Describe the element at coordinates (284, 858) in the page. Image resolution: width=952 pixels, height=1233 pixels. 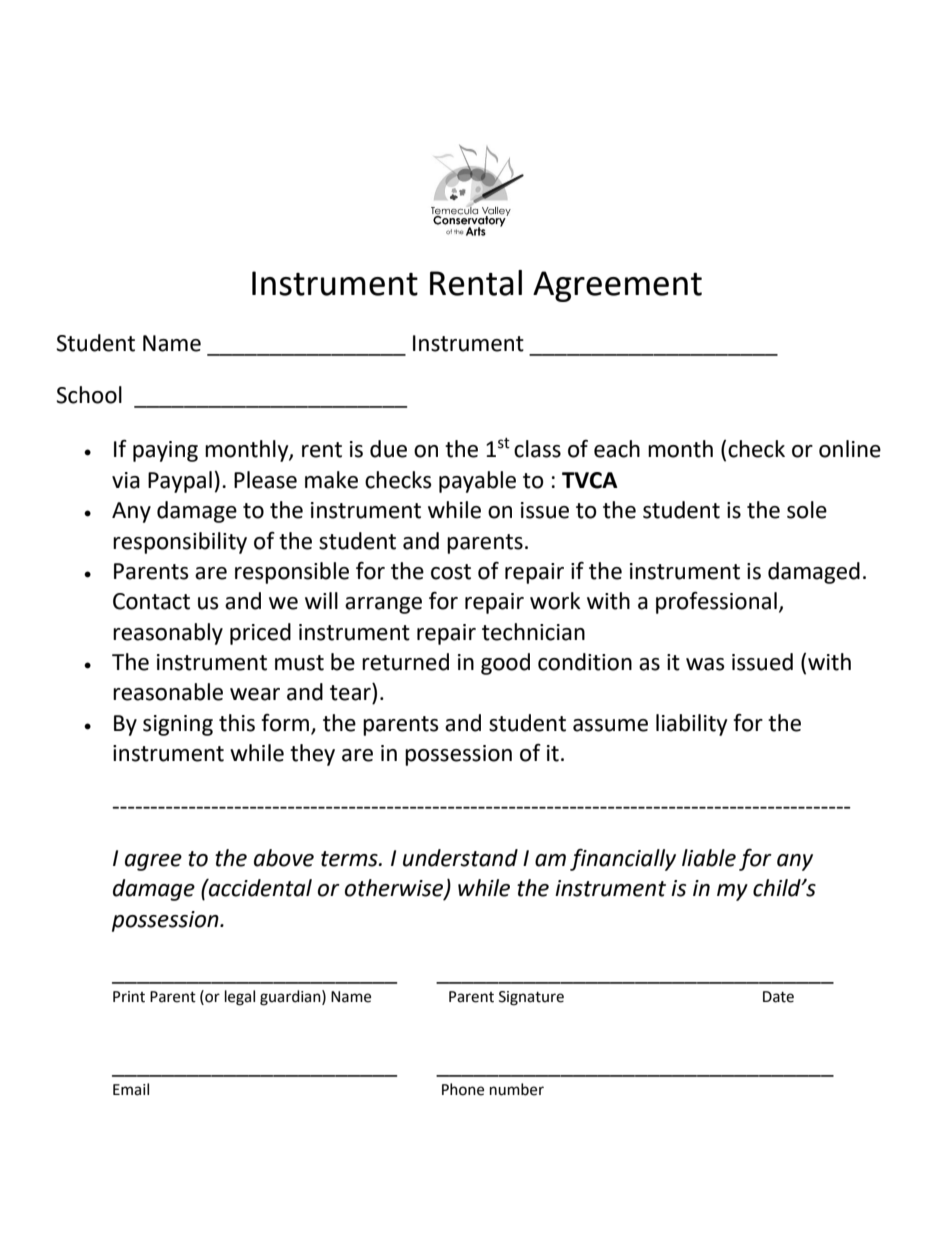
I see `above` at that location.
